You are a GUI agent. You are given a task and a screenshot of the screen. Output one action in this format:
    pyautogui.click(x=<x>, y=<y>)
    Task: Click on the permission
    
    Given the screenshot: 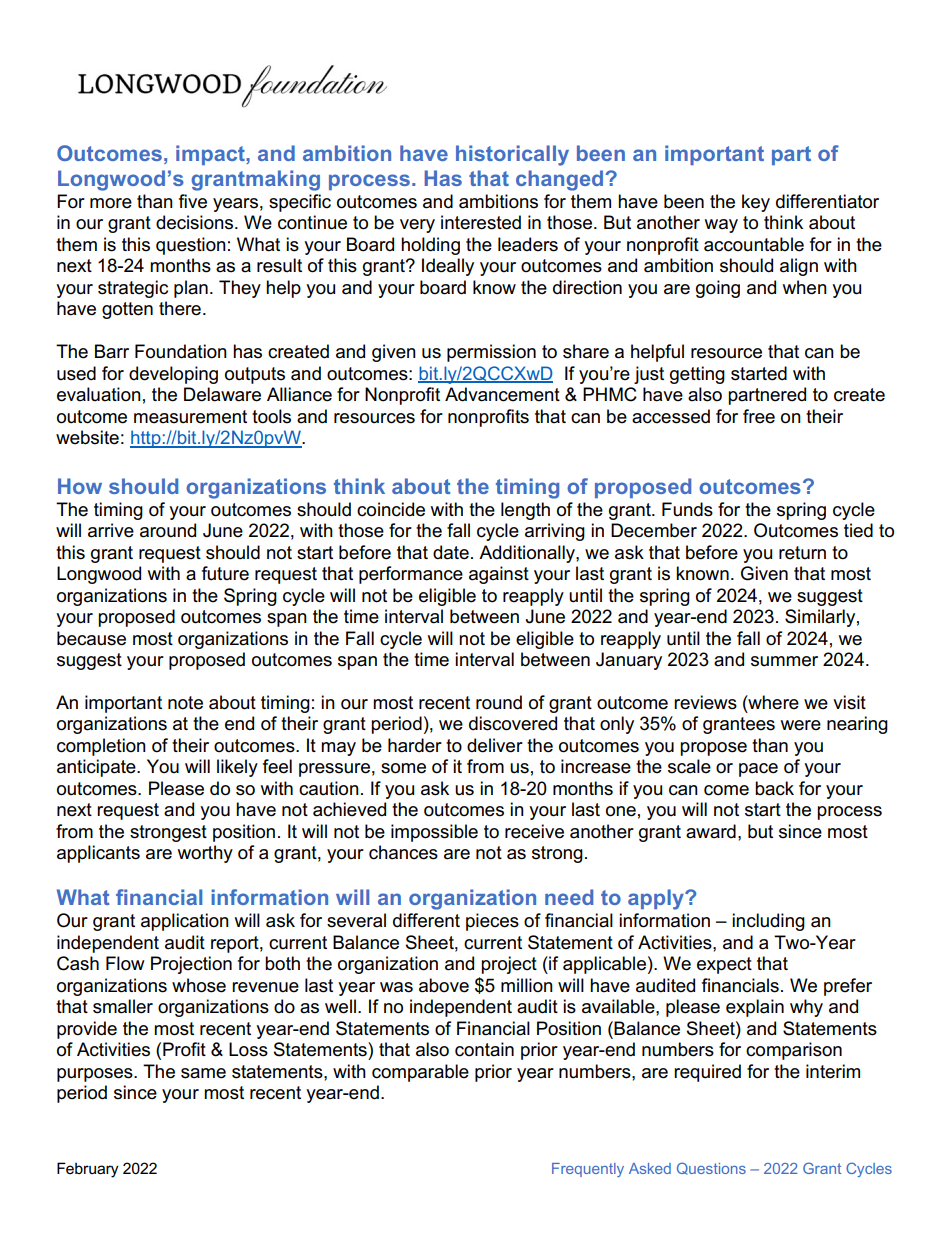 What is the action you would take?
    pyautogui.click(x=491, y=353)
